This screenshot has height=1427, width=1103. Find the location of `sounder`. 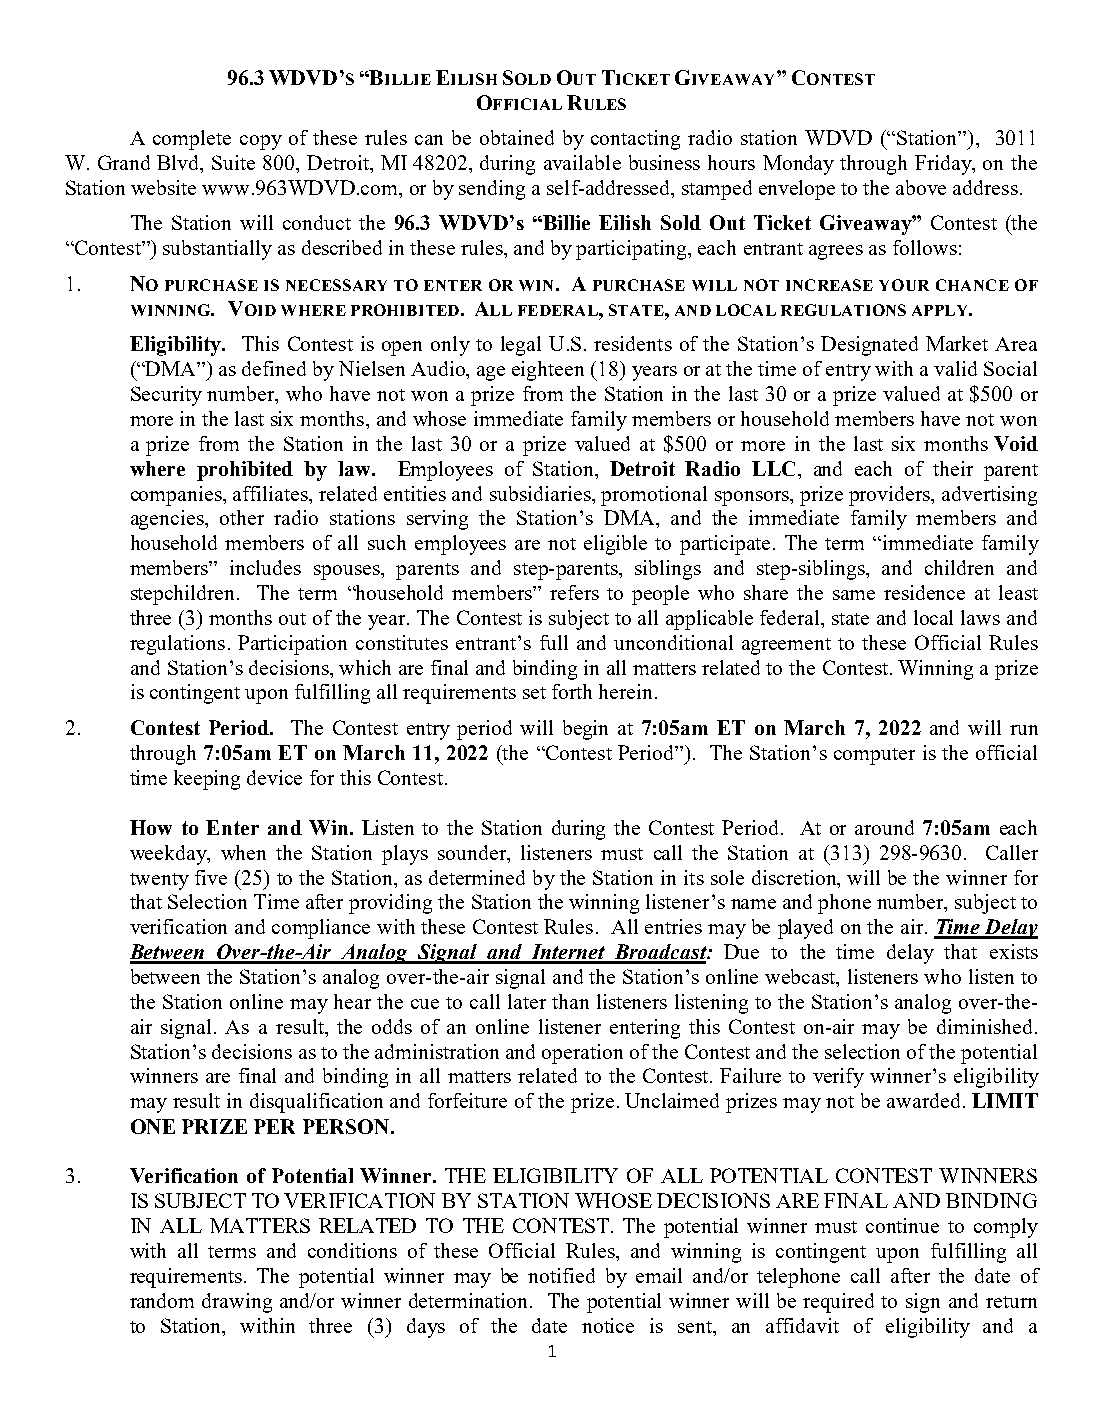

sounder is located at coordinates (473, 852).
